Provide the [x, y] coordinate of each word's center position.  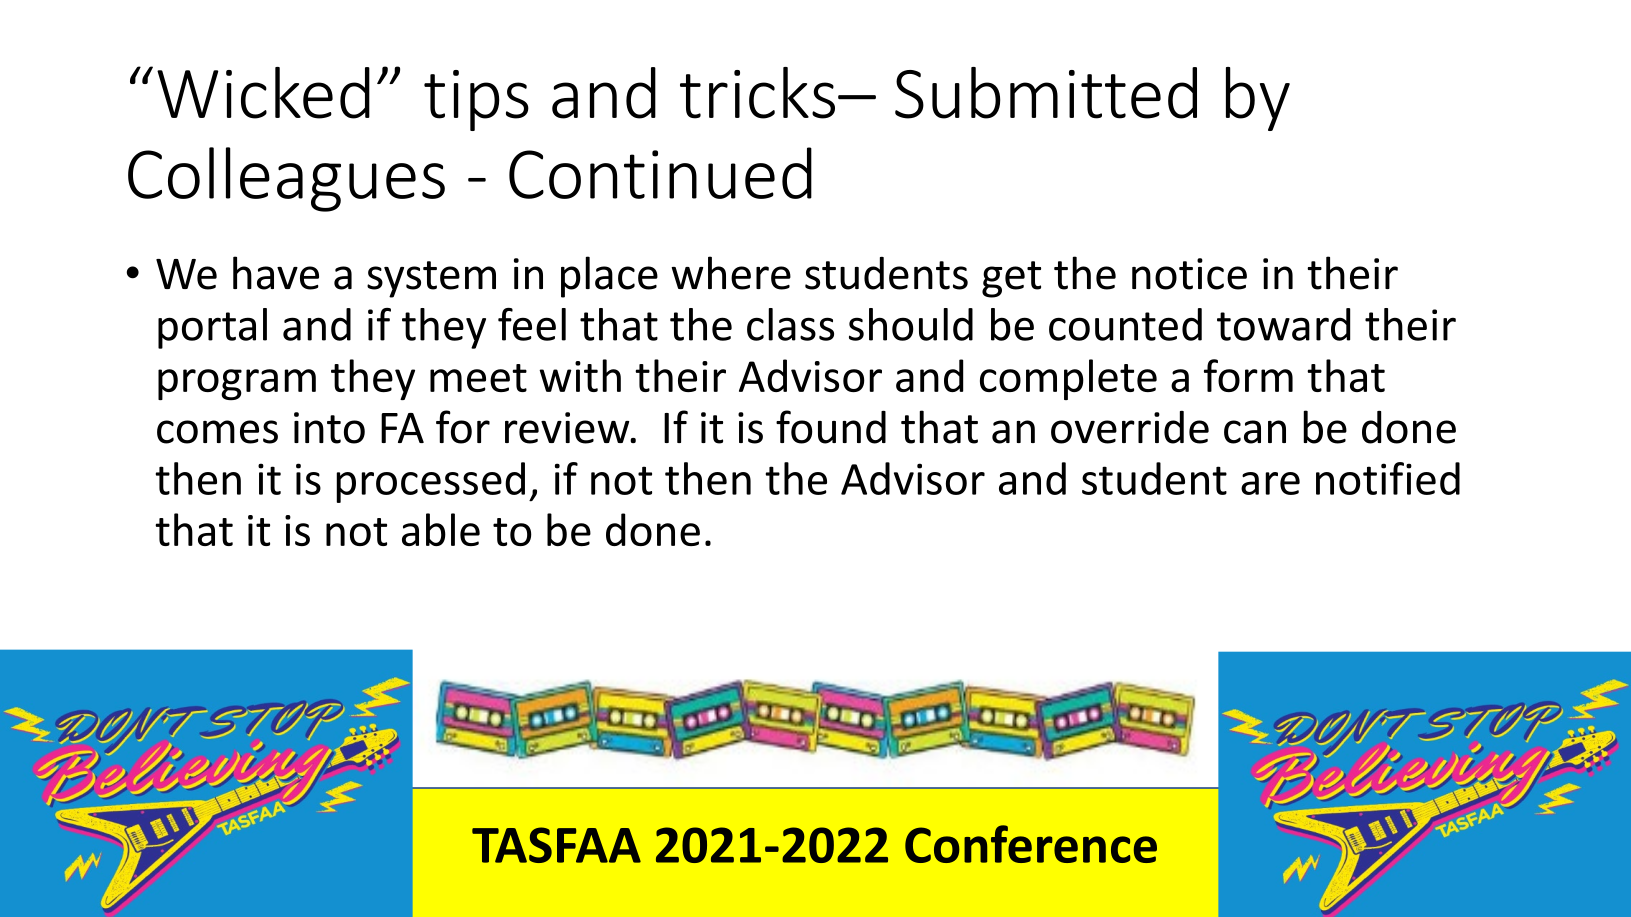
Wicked [263, 93]
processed [430, 482]
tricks [757, 93]
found [831, 427]
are [1270, 483]
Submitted [1046, 93]
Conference [1031, 844]
